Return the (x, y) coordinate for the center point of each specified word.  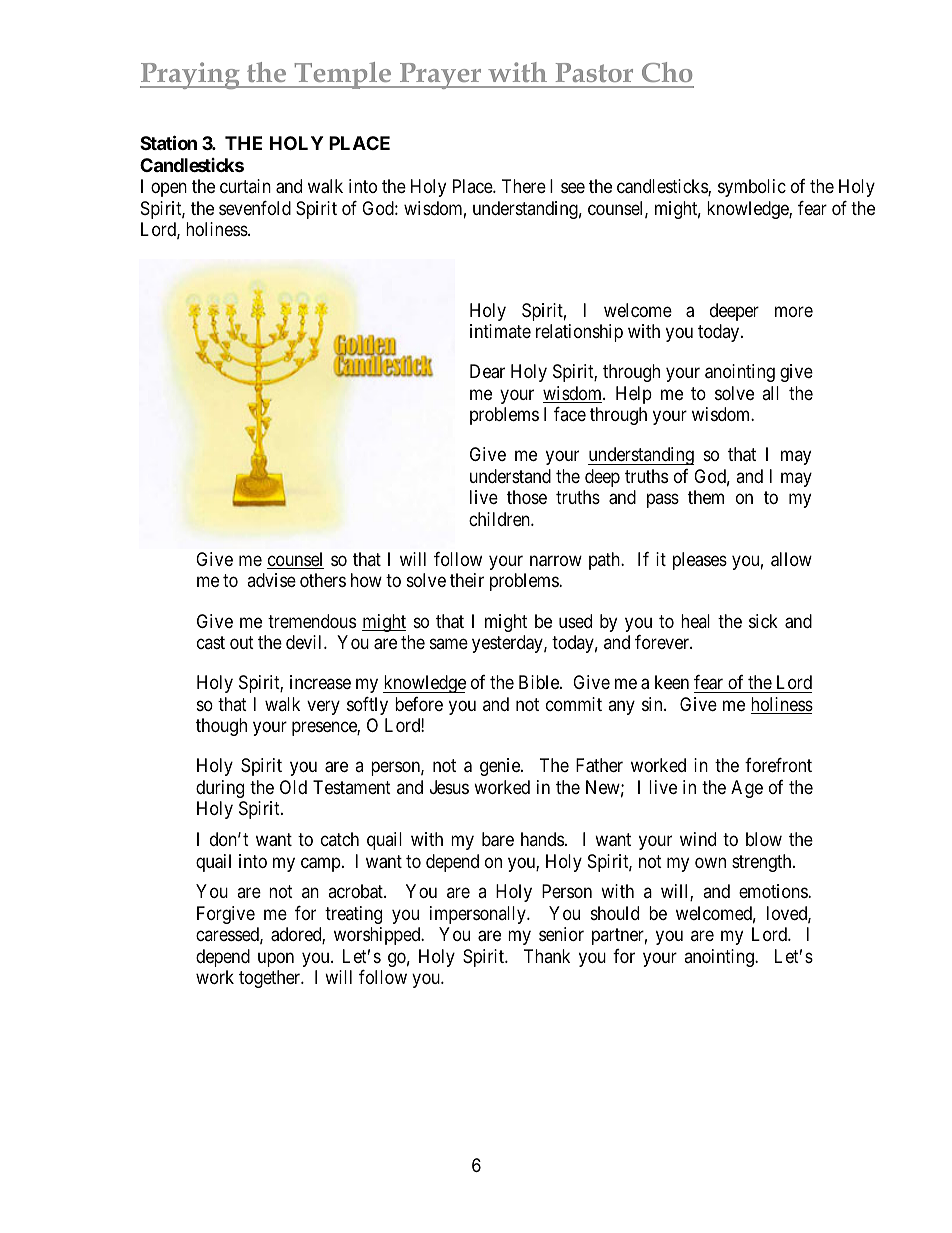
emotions (774, 891)
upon (276, 959)
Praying (191, 75)
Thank (547, 956)
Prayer (441, 76)
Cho (667, 72)
